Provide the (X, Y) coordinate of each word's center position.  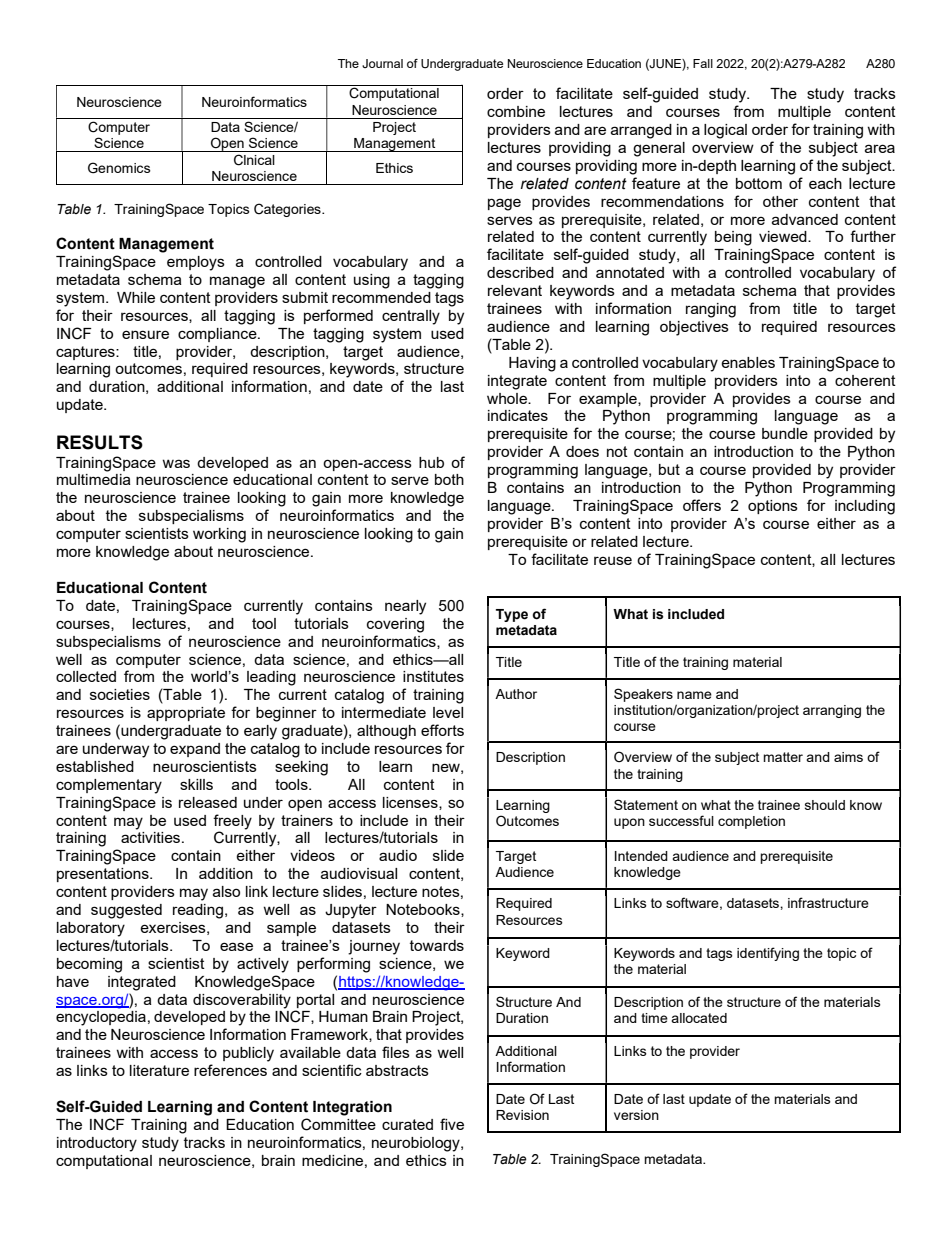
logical (725, 131)
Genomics (119, 168)
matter (783, 757)
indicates (518, 415)
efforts (442, 730)
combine (516, 111)
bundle (785, 433)
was (176, 463)
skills (196, 784)
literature (159, 1070)
